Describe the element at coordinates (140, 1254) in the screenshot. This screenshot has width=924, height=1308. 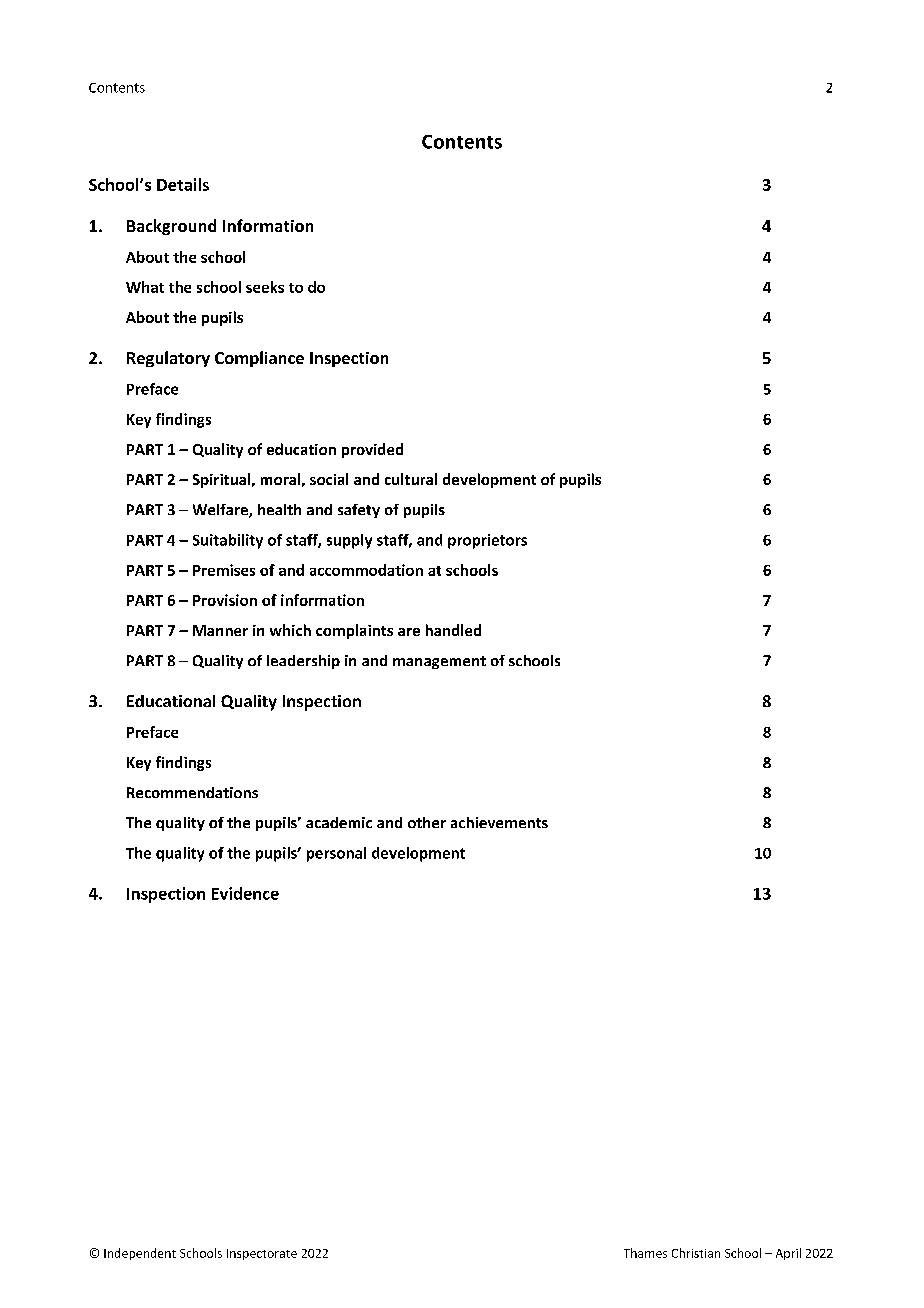
I see `Independent` at that location.
